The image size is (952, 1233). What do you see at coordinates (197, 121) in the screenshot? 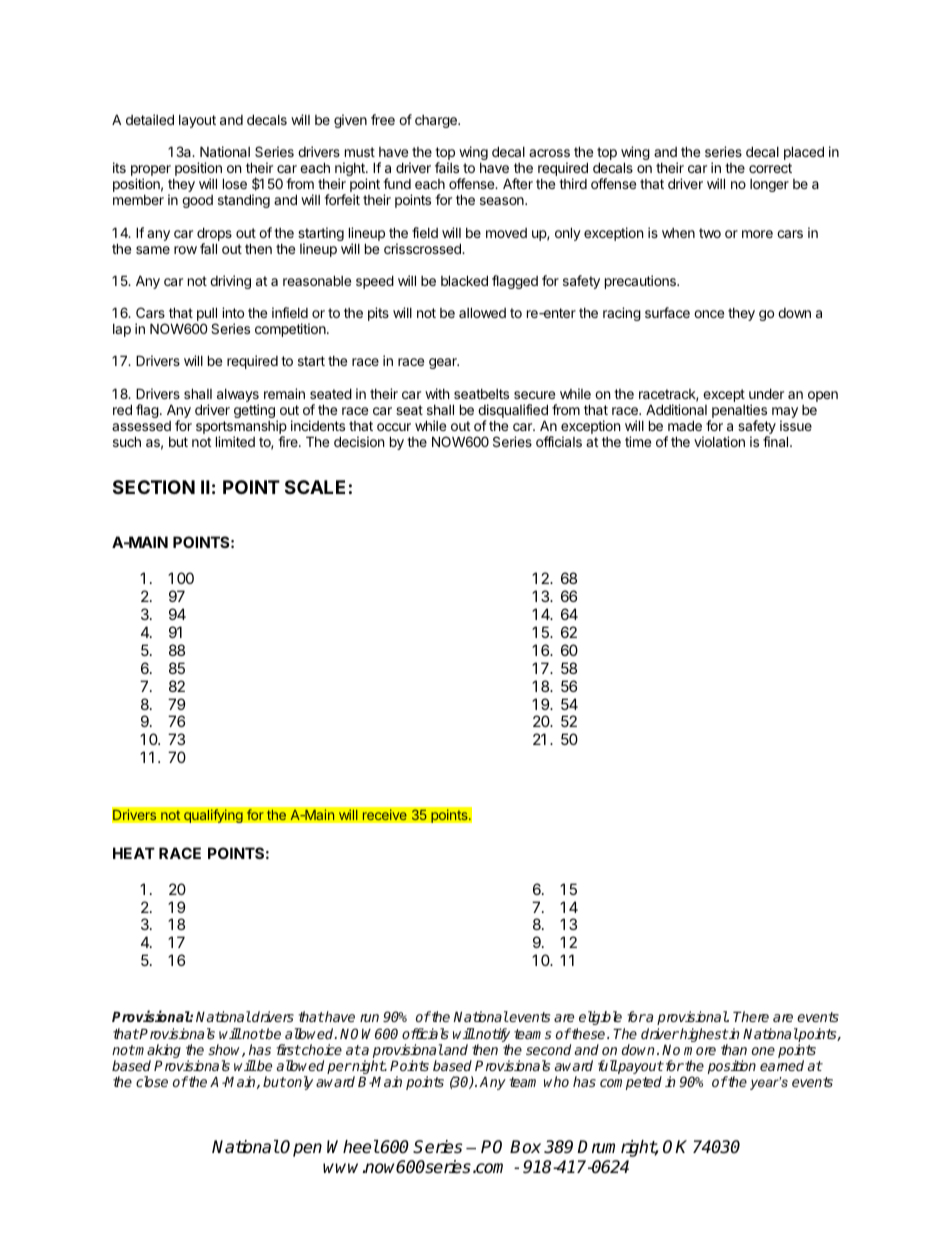
I see `layout` at bounding box center [197, 121].
